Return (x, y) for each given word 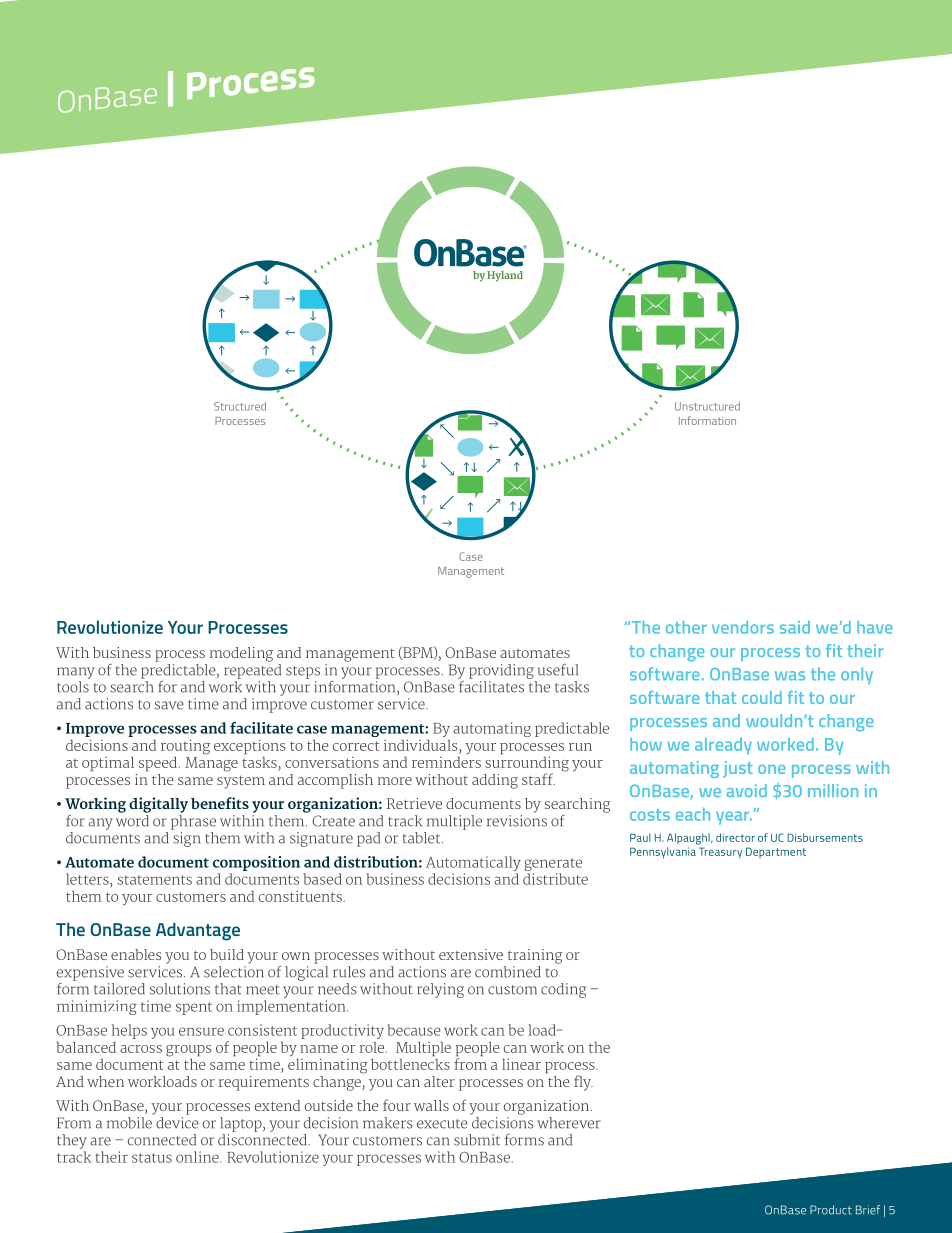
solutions (180, 989)
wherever (569, 1123)
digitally (158, 805)
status (152, 1158)
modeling (241, 654)
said (795, 627)
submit (477, 1140)
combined (507, 972)
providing (501, 671)
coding (563, 990)
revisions (517, 821)
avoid (746, 790)
